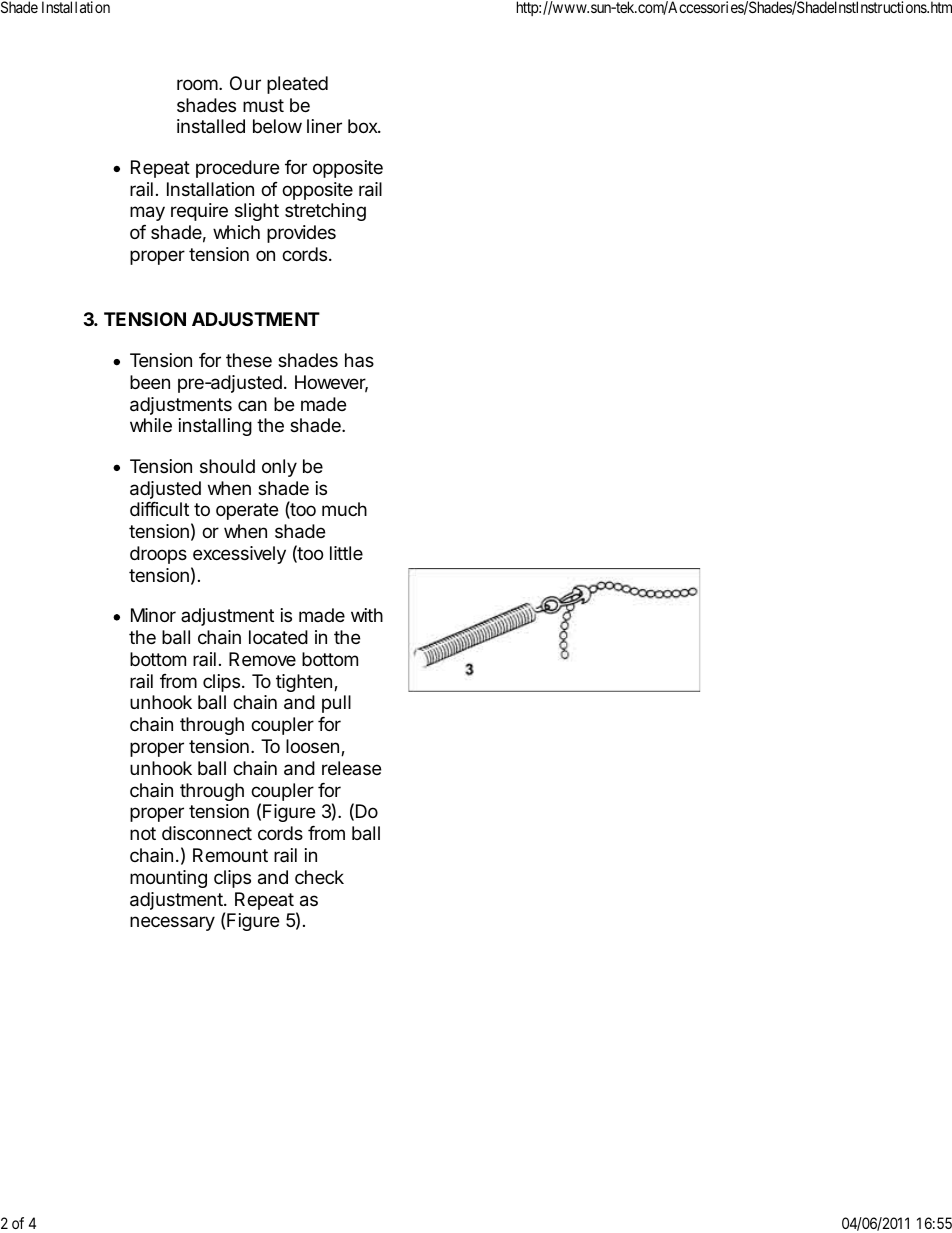 This screenshot has height=1233, width=952. What do you see at coordinates (336, 704) in the screenshot?
I see `pull` at bounding box center [336, 704].
